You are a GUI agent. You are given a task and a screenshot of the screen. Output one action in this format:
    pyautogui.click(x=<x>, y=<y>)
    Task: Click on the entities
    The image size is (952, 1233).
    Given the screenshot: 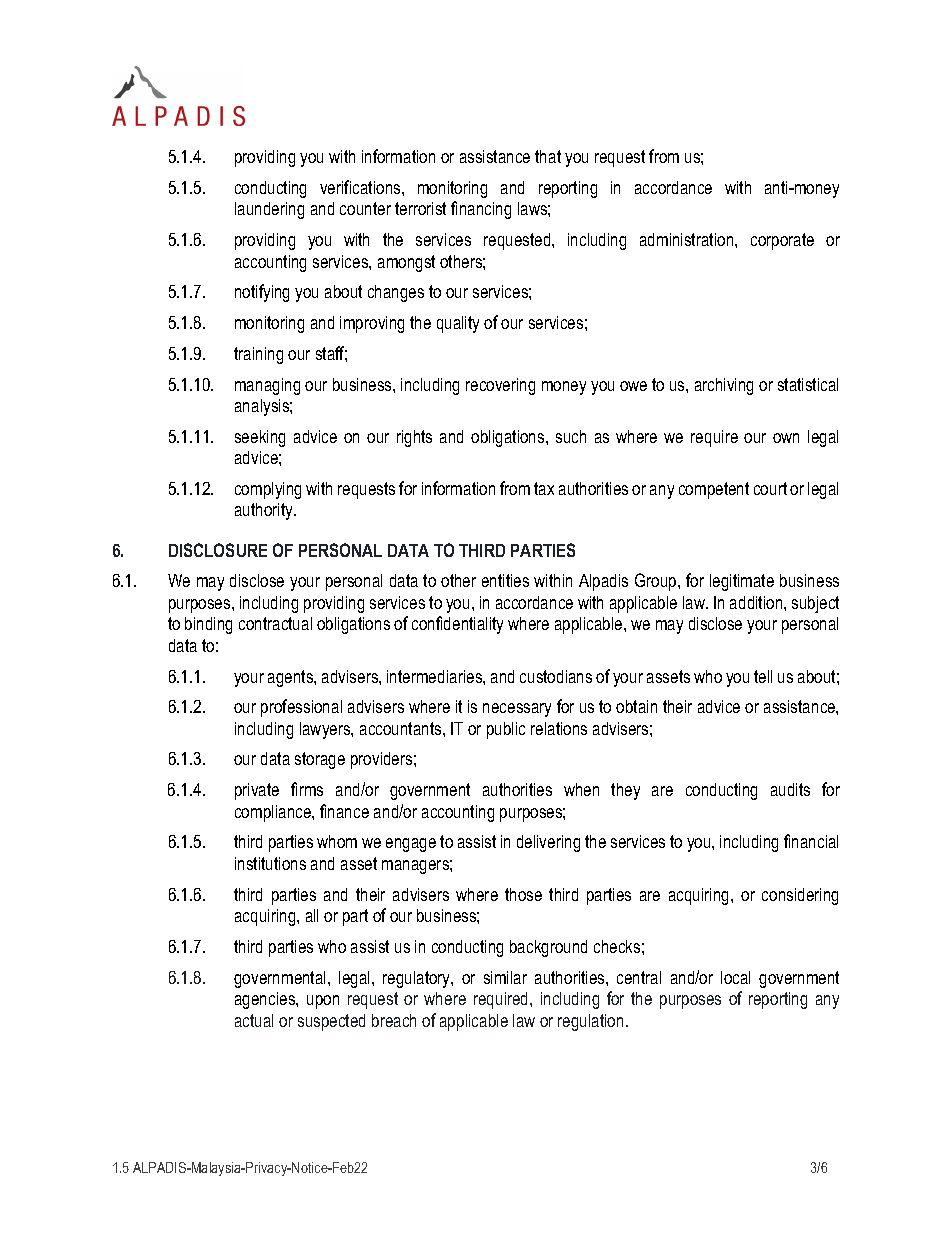 What is the action you would take?
    pyautogui.click(x=505, y=580)
